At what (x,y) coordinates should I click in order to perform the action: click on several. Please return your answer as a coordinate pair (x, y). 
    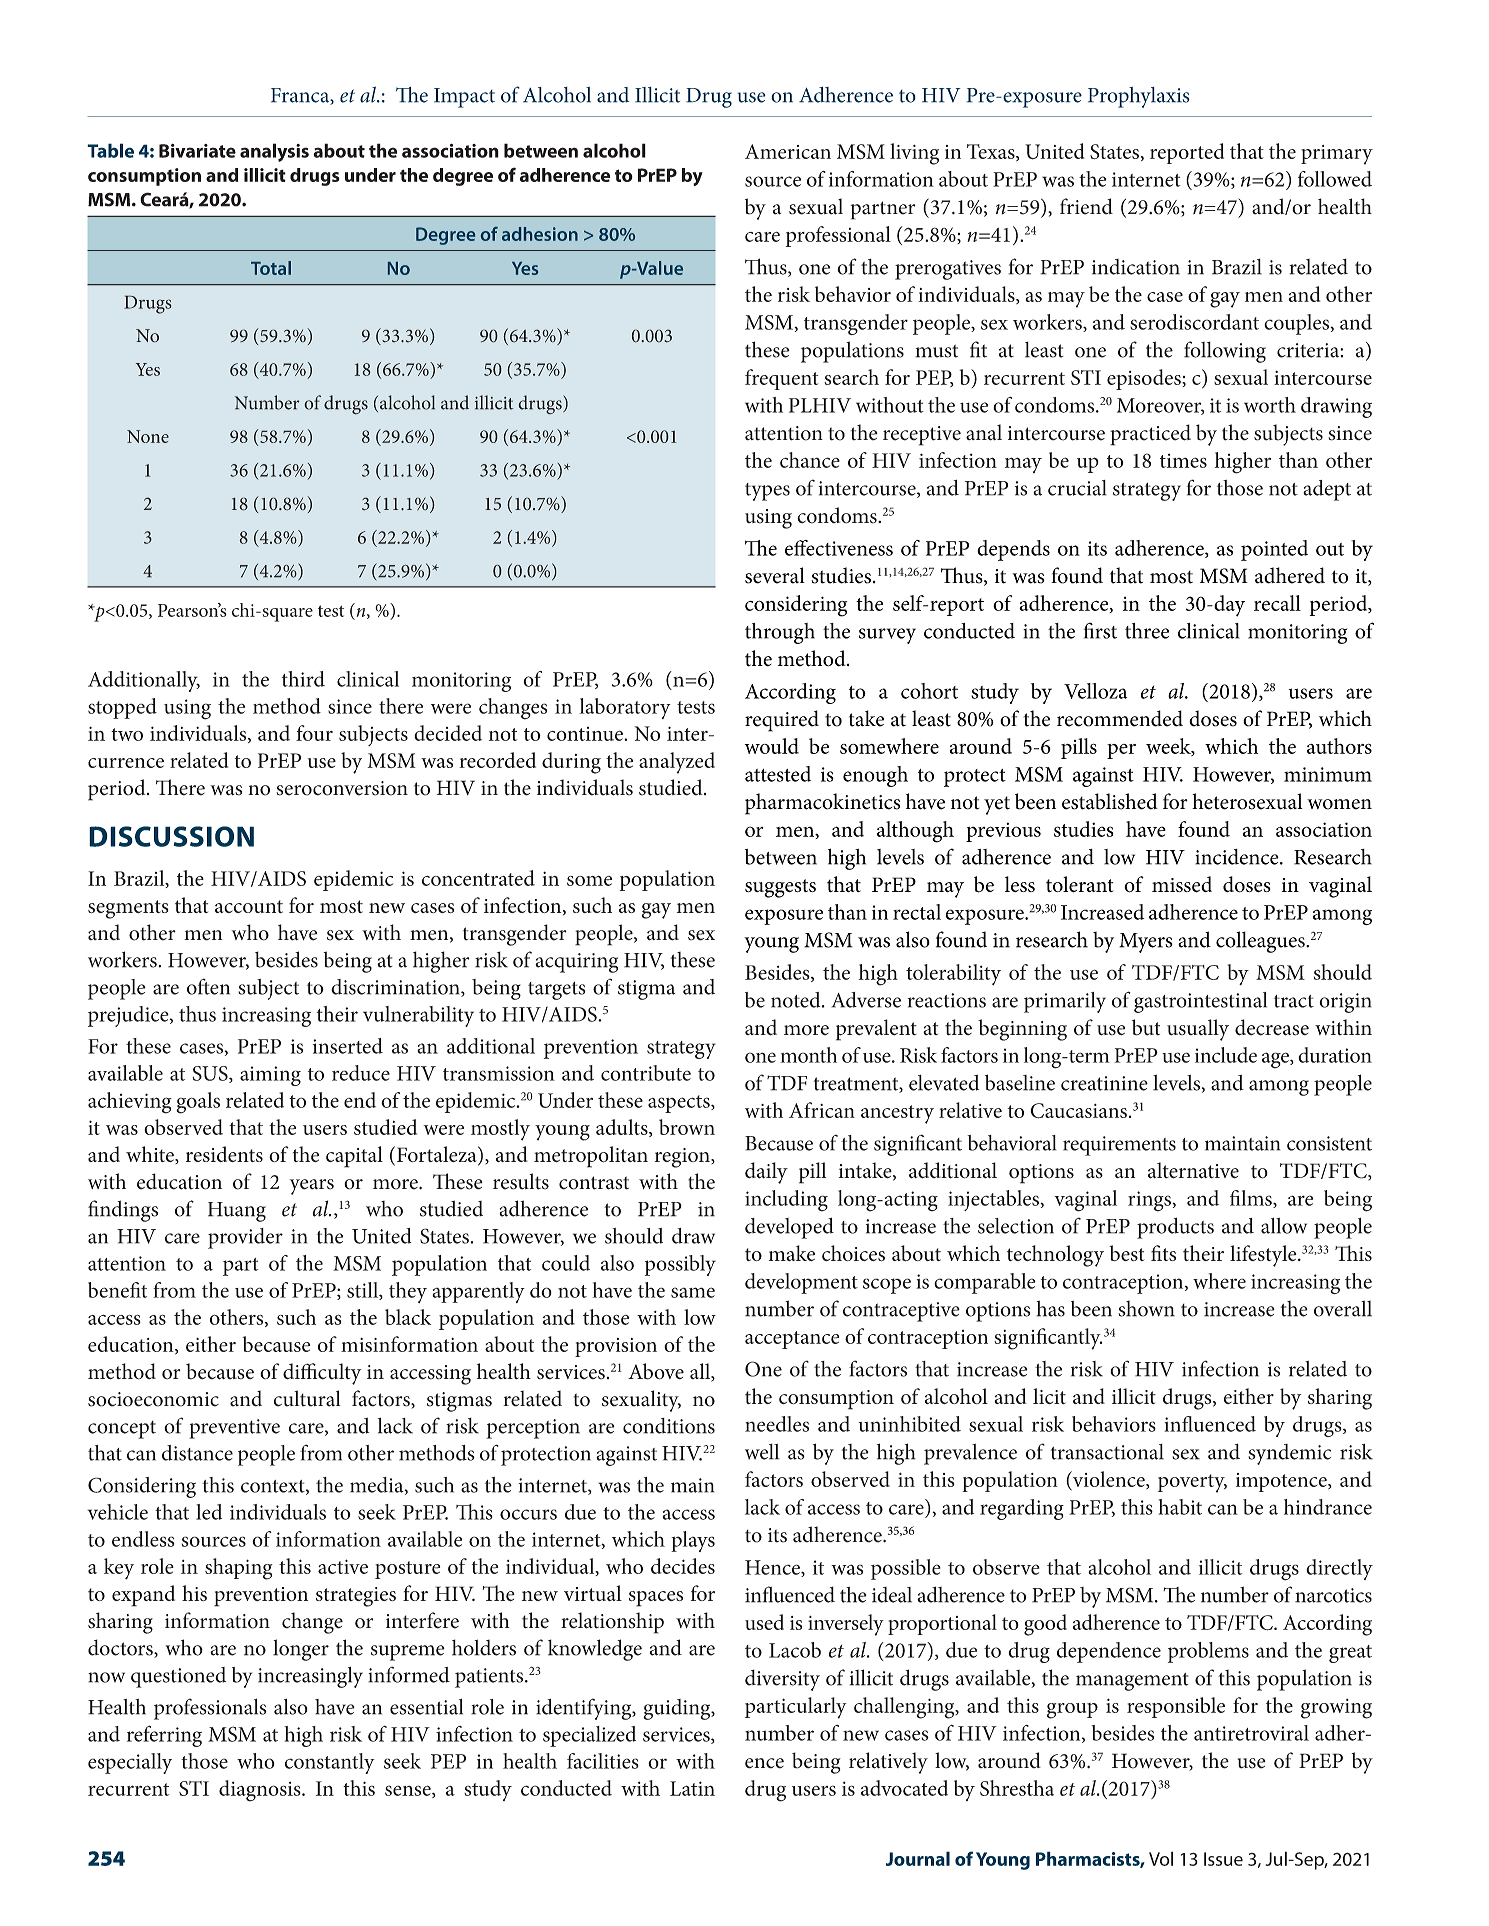
    Looking at the image, I should click on (775, 575).
